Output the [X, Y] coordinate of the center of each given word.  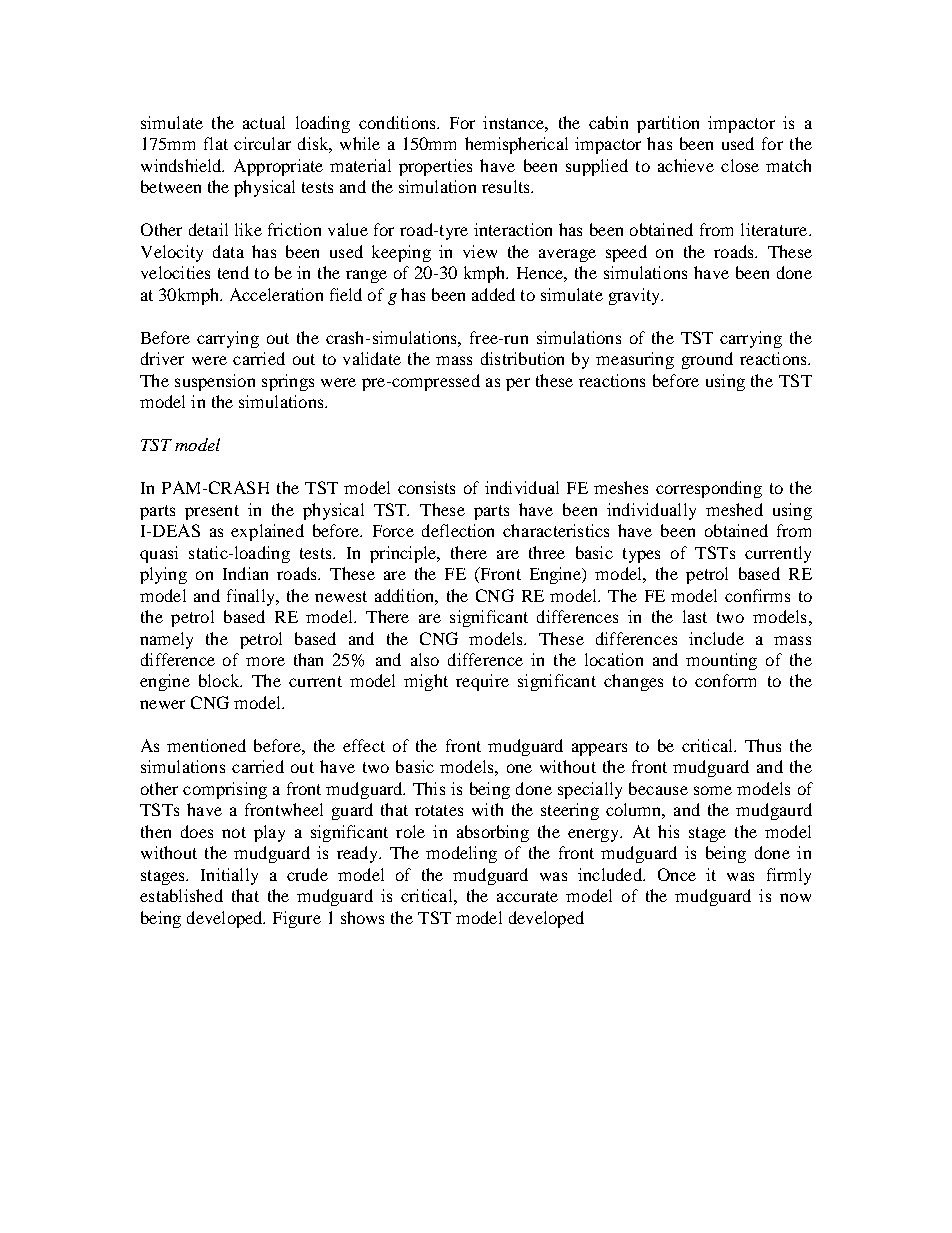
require [482, 682]
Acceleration [276, 294]
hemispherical [516, 145]
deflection [458, 530]
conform [725, 680]
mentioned [206, 745]
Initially [229, 876]
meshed [734, 509]
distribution [522, 358]
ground [707, 360]
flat [216, 143]
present [212, 512]
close [740, 165]
